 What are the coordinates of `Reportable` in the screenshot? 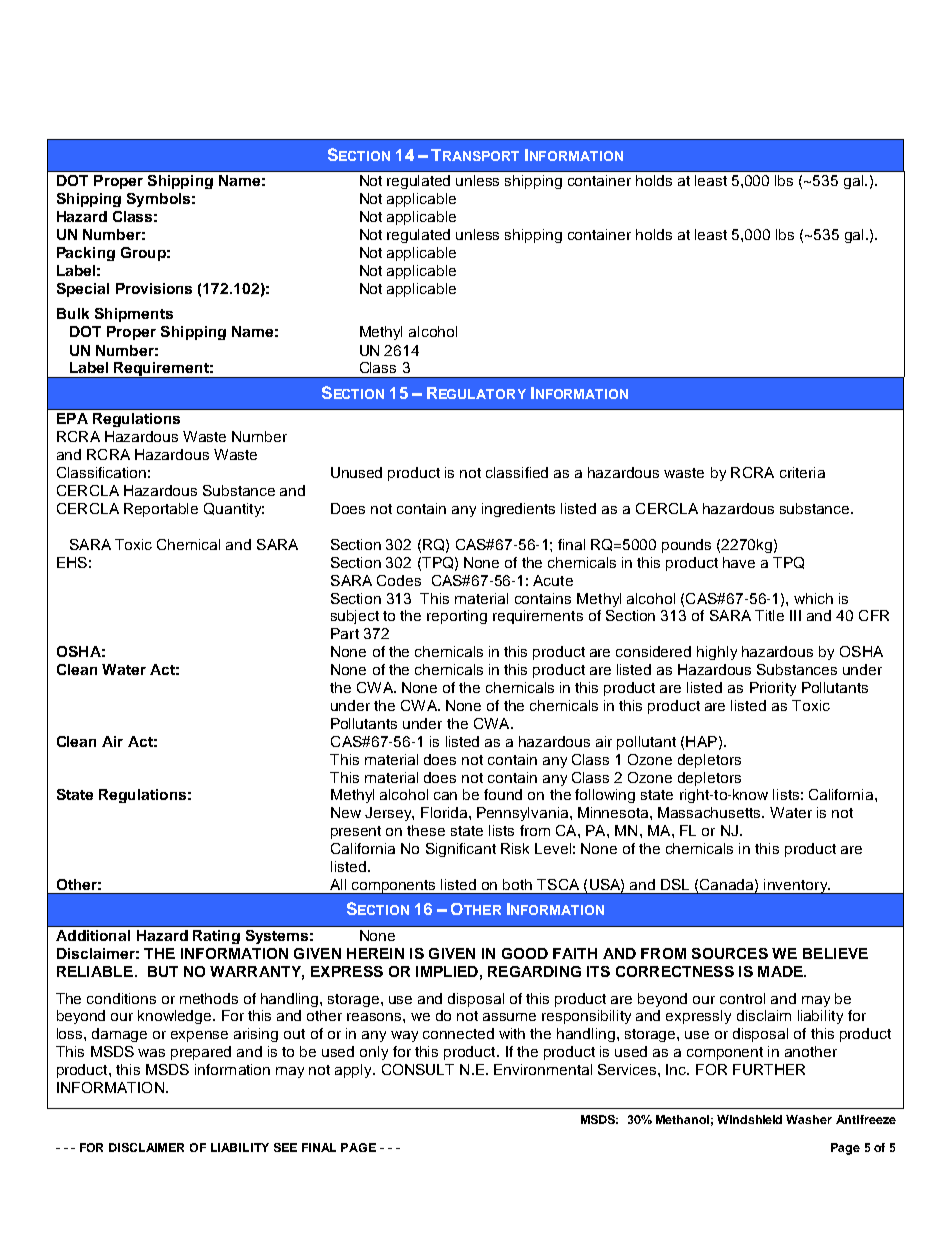 It's located at (161, 510).
